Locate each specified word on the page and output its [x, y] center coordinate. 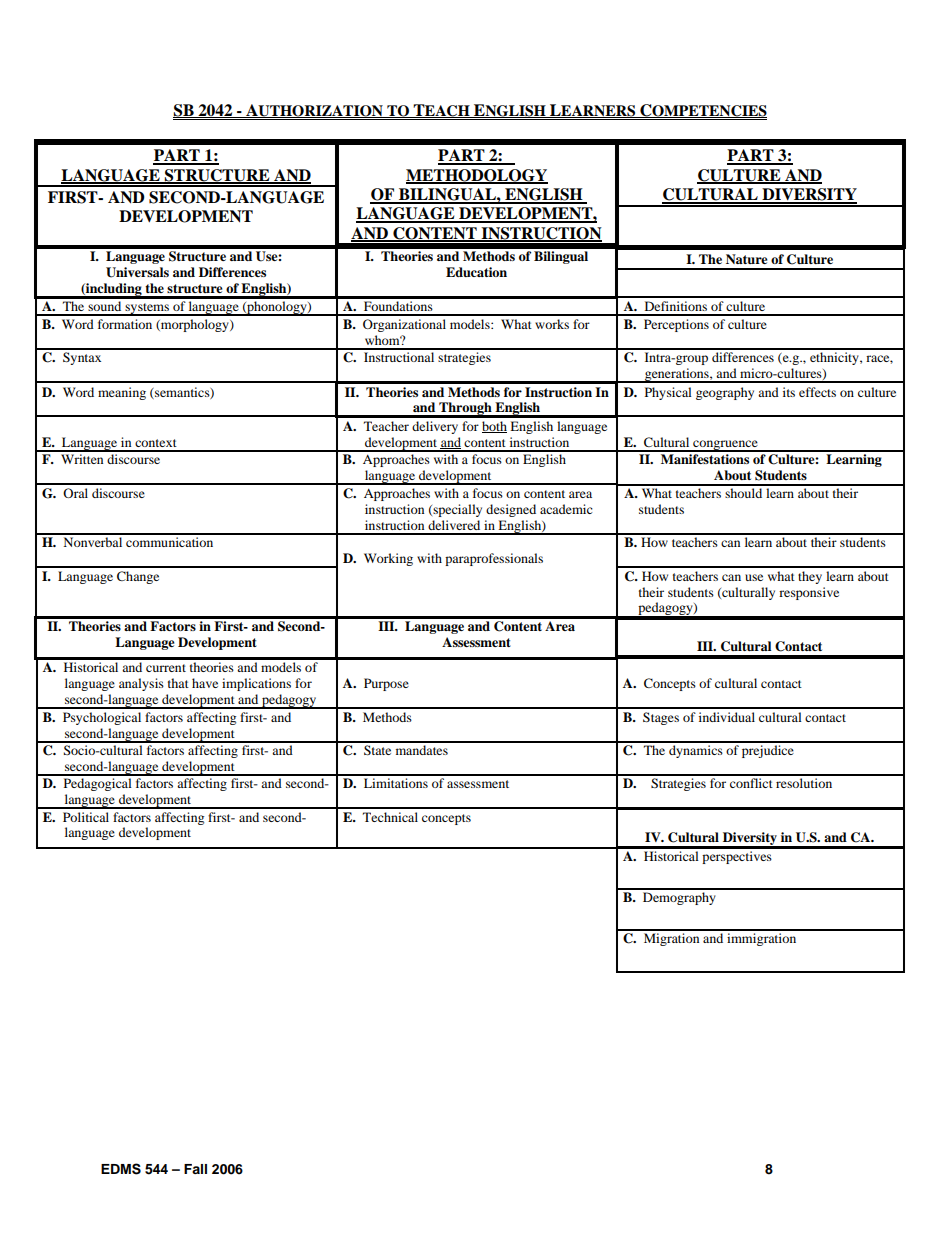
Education [476, 272]
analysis [141, 684]
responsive [809, 593]
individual [727, 717]
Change [138, 577]
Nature [747, 259]
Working [388, 559]
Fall [195, 1169]
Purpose [386, 684]
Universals [137, 272]
